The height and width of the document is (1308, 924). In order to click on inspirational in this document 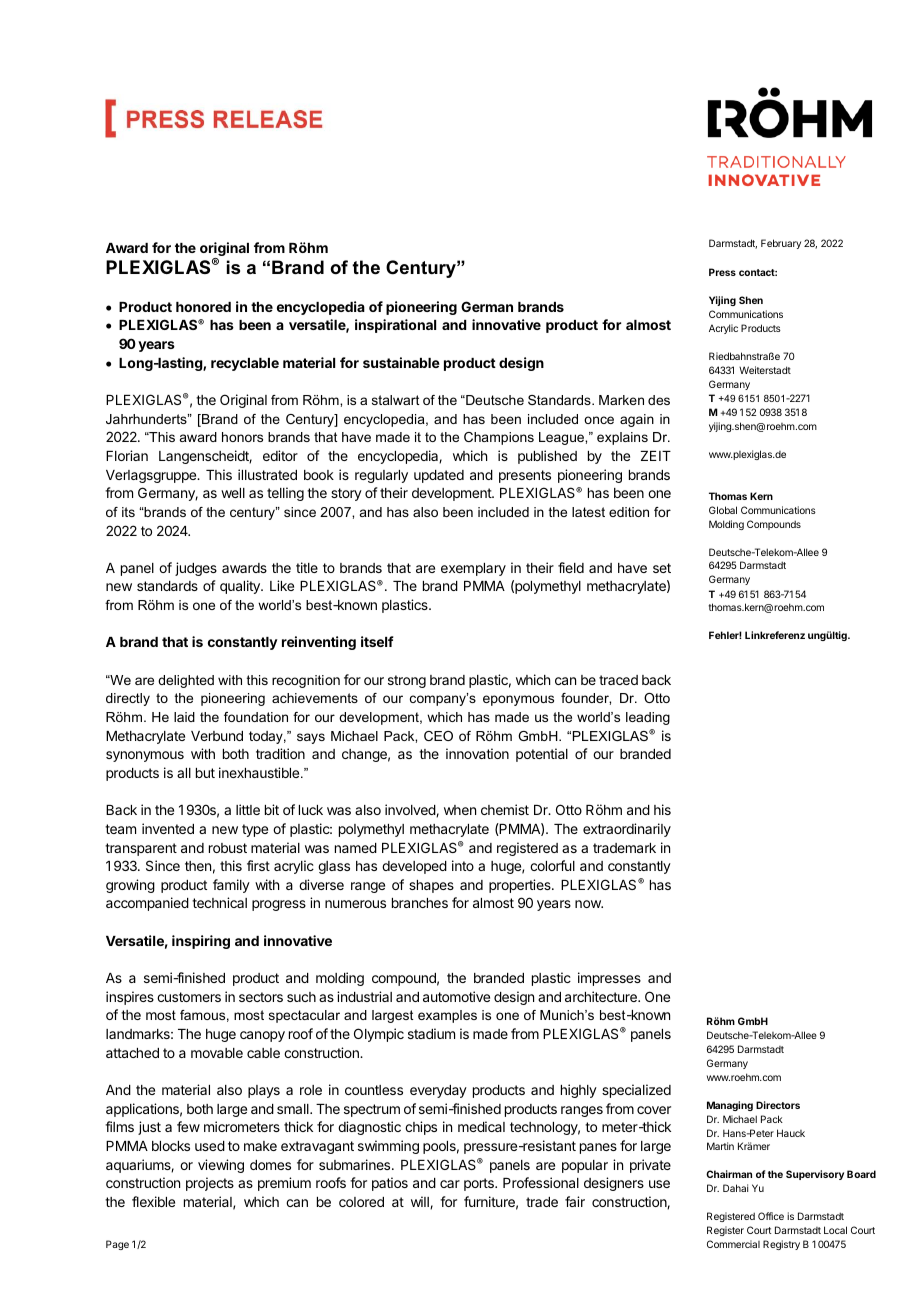, I will do `click(395, 326)`.
